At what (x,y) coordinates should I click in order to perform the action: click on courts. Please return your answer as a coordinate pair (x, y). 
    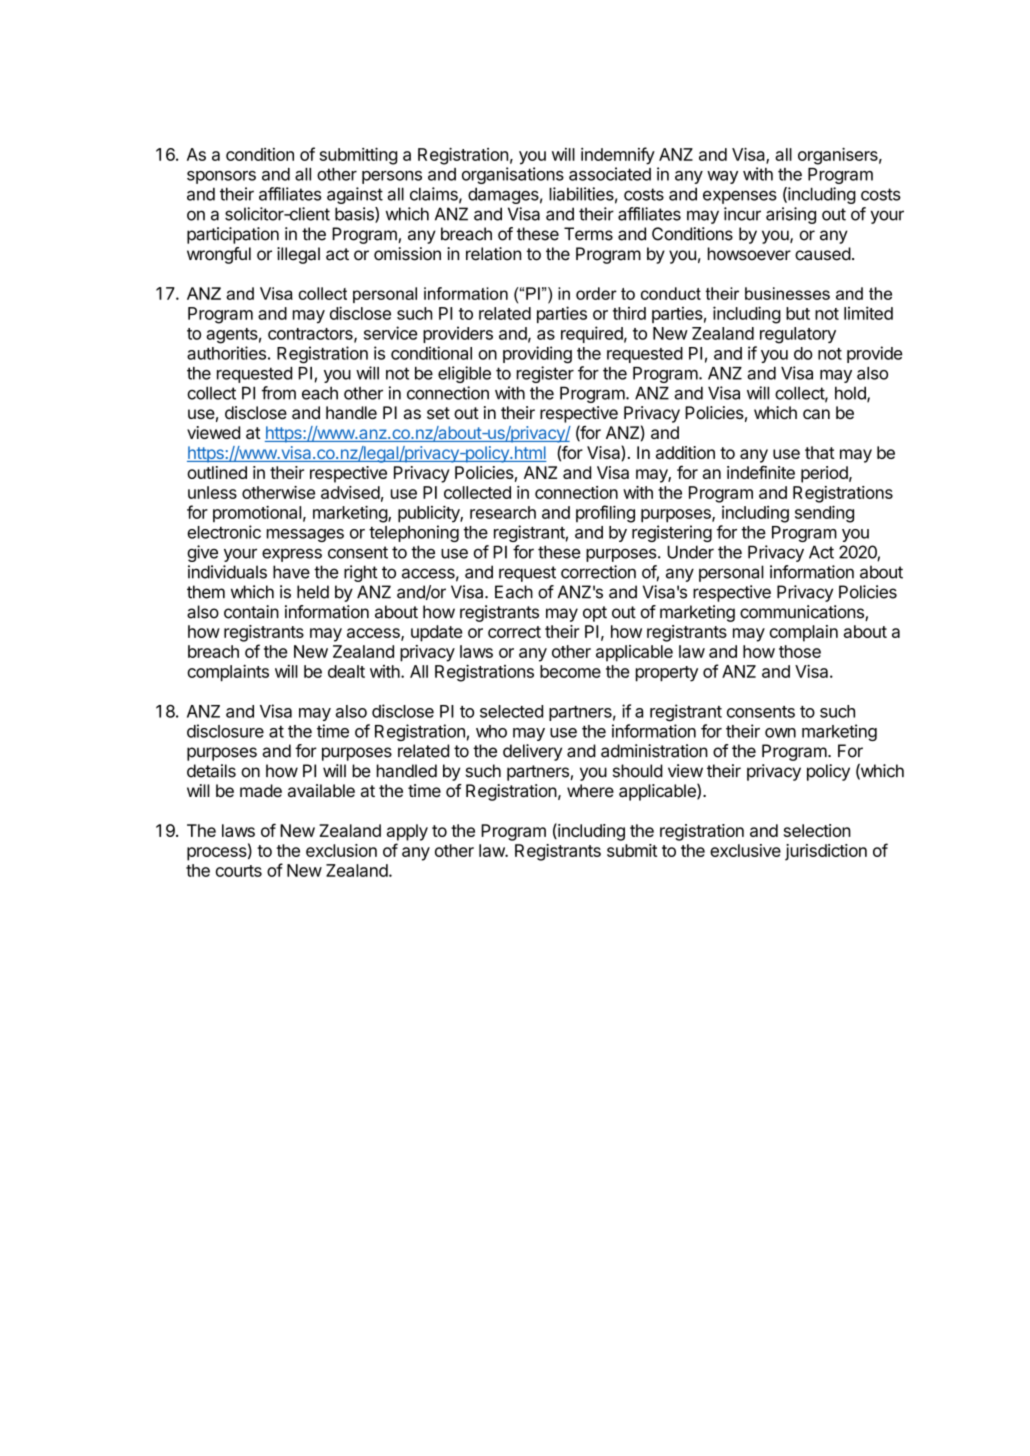
    Looking at the image, I should click on (239, 871).
